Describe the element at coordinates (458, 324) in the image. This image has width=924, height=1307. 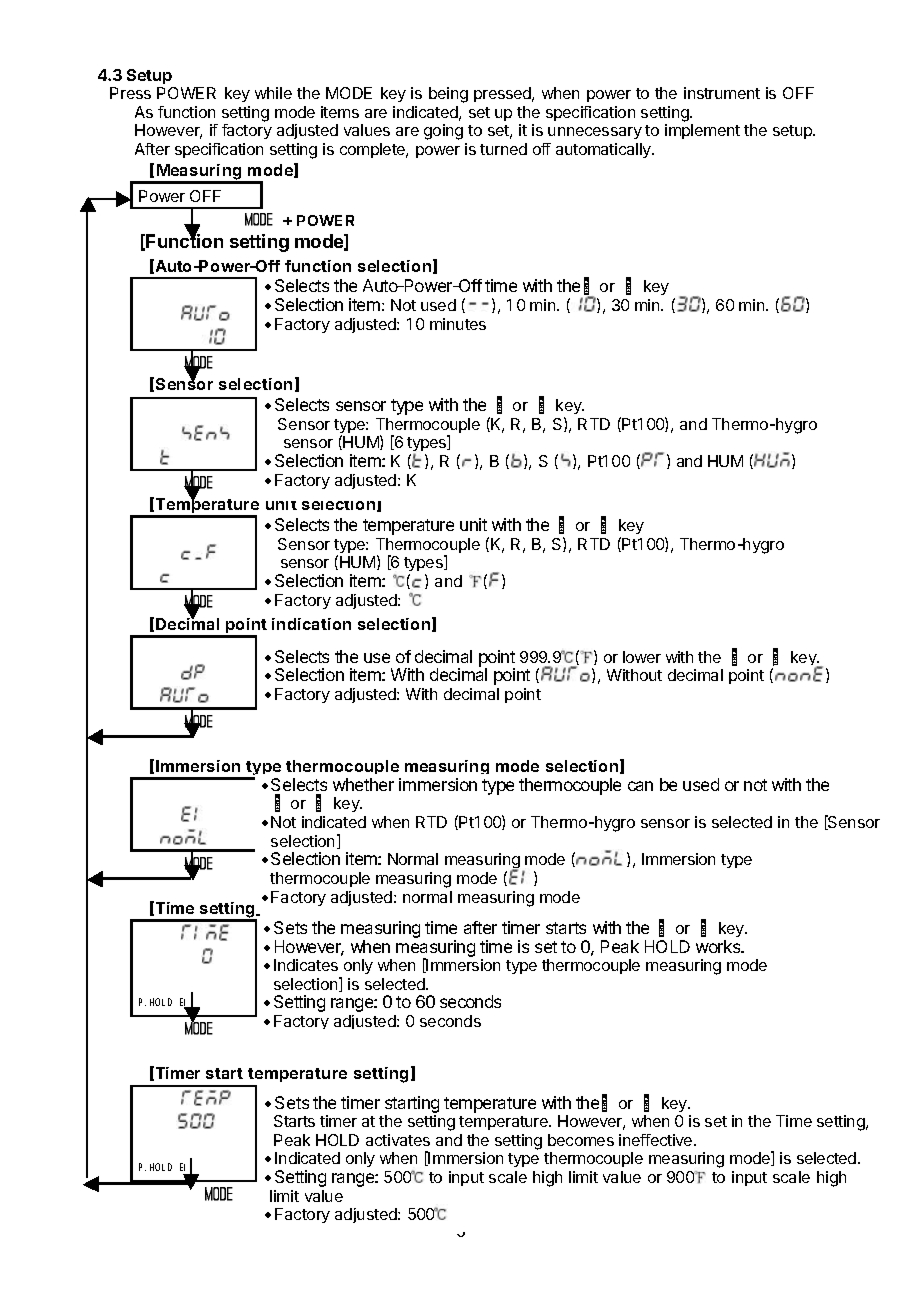
I see `minutes` at that location.
